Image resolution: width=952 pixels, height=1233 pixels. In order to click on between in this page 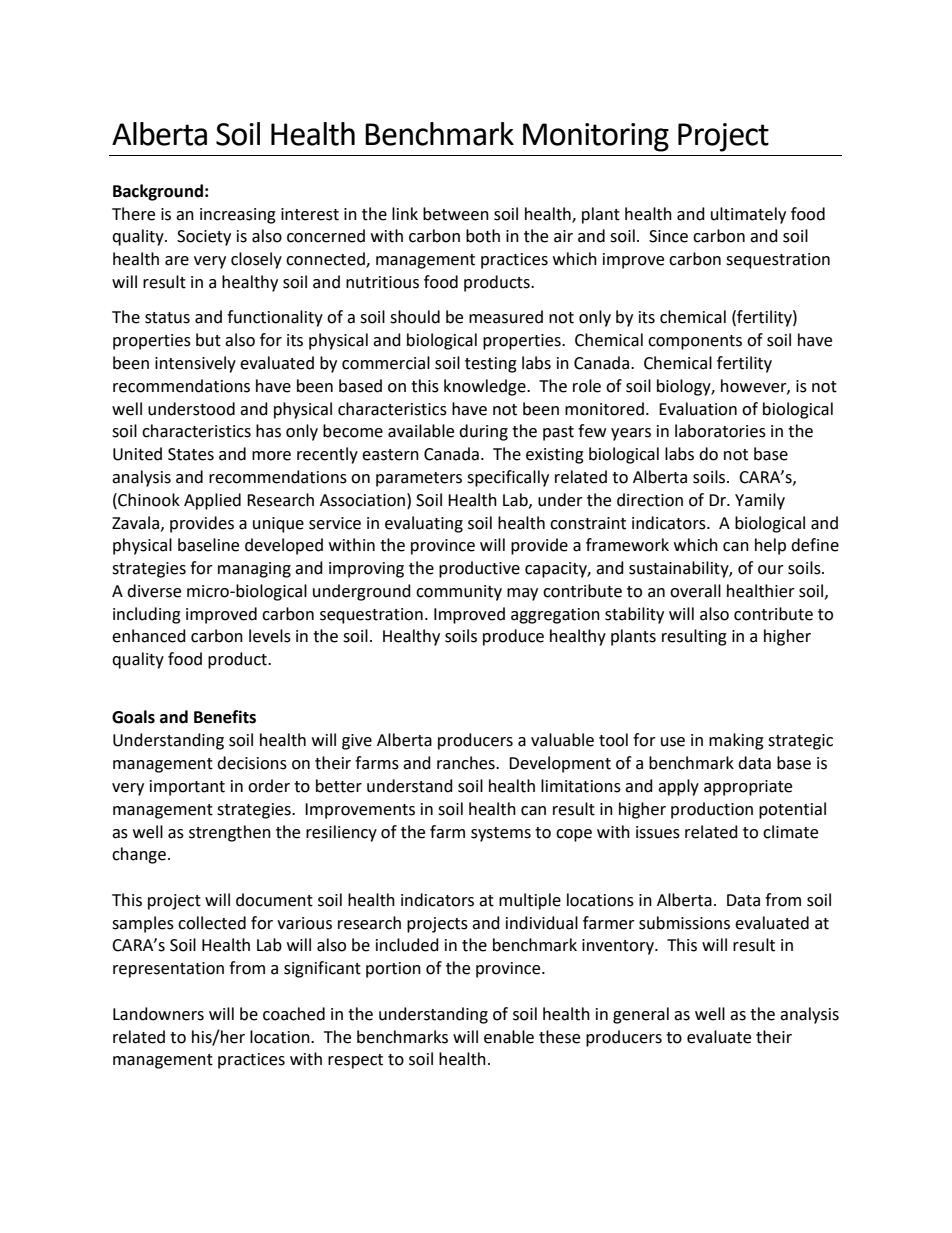, I will do `click(456, 214)`.
